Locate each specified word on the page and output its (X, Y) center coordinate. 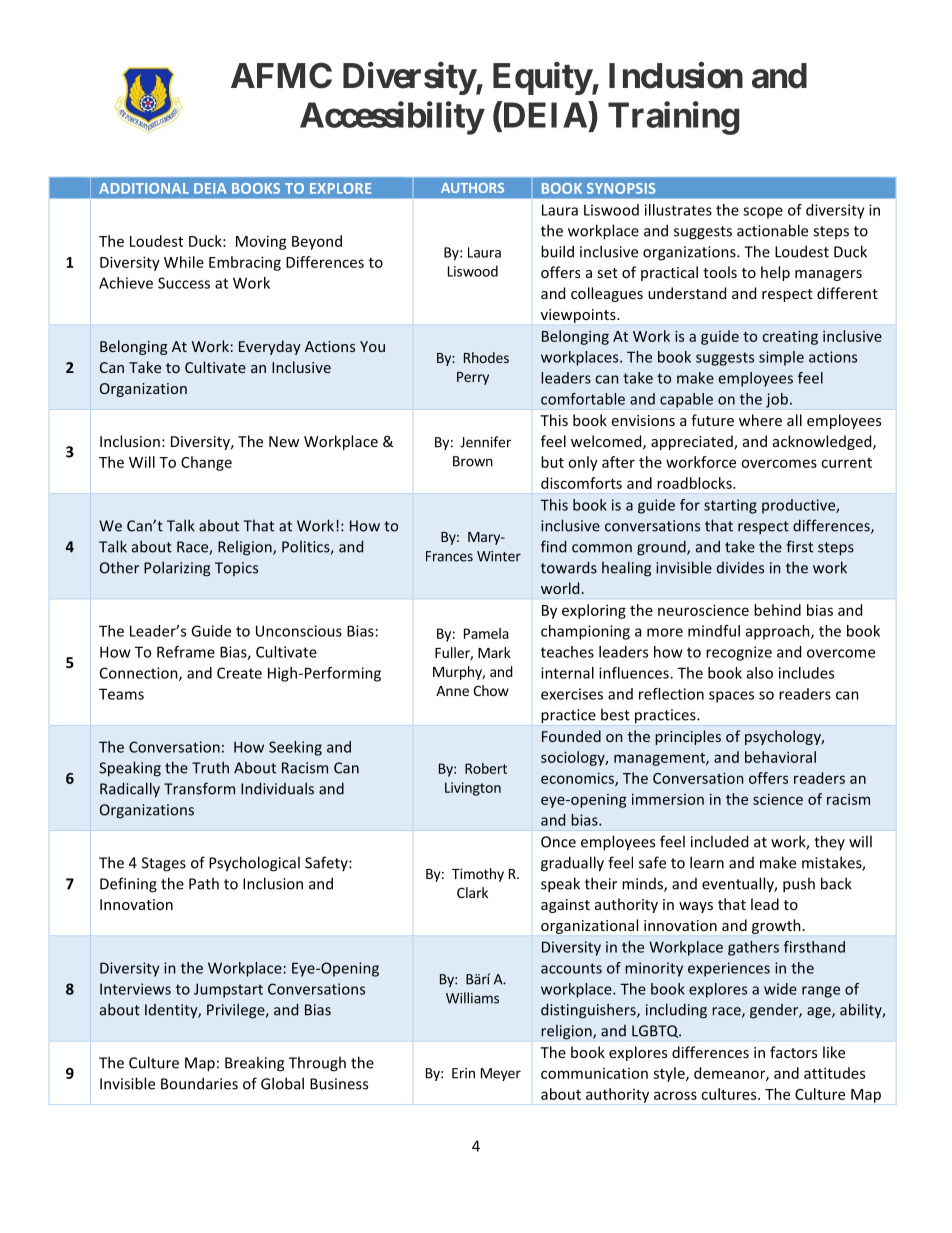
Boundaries (199, 1083)
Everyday (270, 347)
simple (781, 358)
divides (740, 567)
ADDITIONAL (144, 188)
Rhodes (486, 357)
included (719, 841)
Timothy (478, 875)
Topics (236, 569)
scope (763, 213)
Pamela (486, 633)
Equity (542, 78)
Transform (199, 788)
